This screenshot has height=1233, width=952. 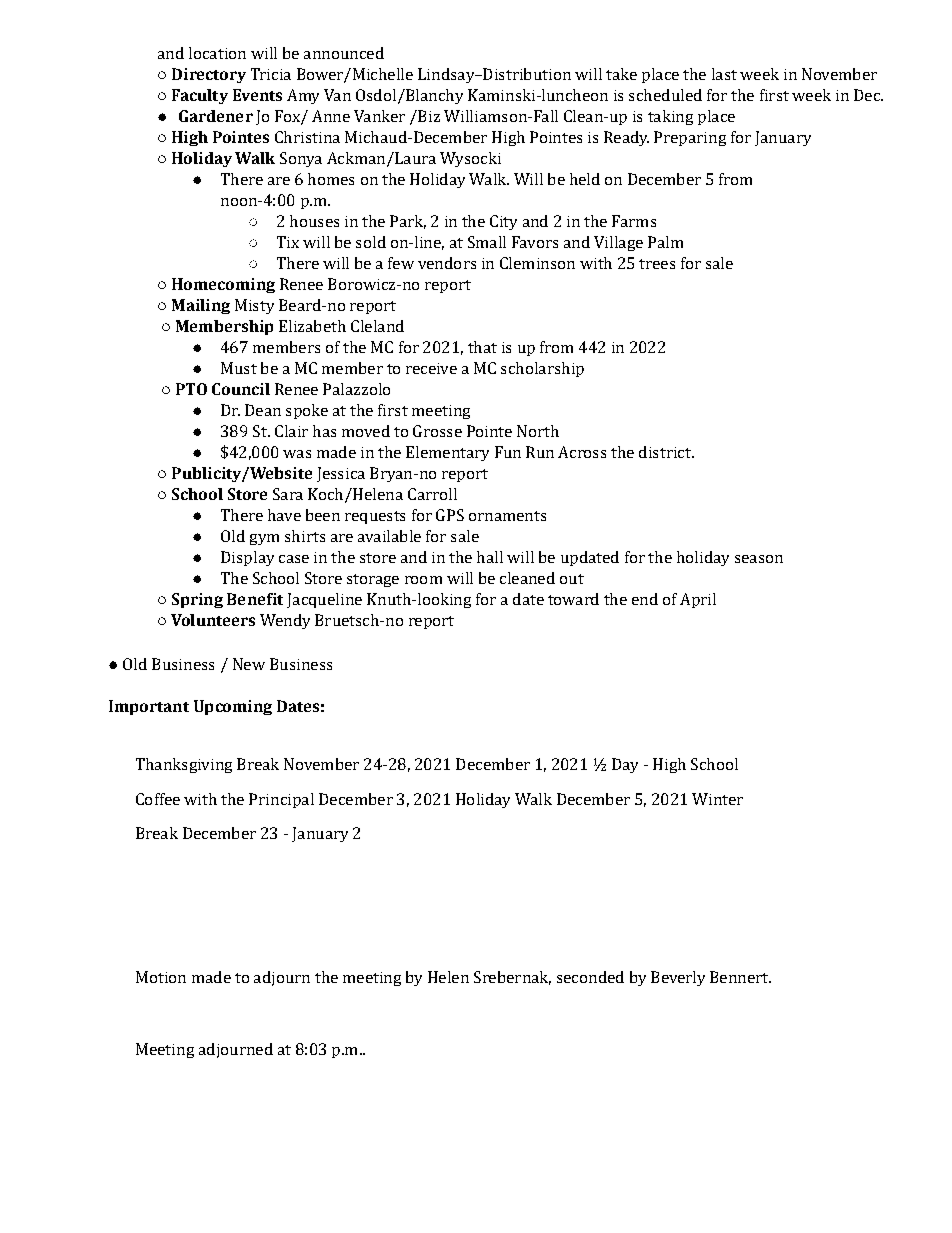 What do you see at coordinates (665, 95) in the screenshot?
I see `scheduled` at bounding box center [665, 95].
